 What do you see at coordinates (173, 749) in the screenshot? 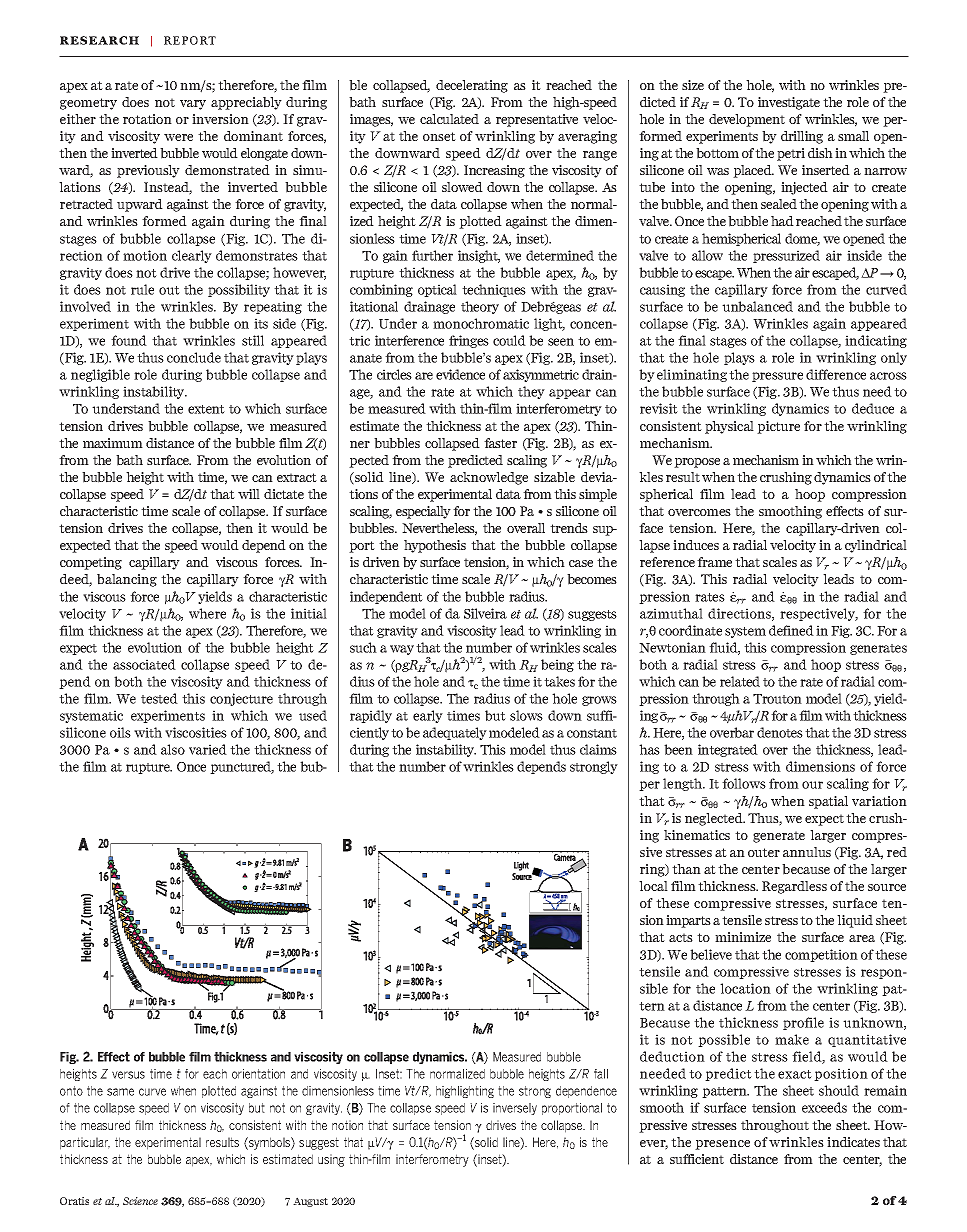
I see `also` at bounding box center [173, 749].
